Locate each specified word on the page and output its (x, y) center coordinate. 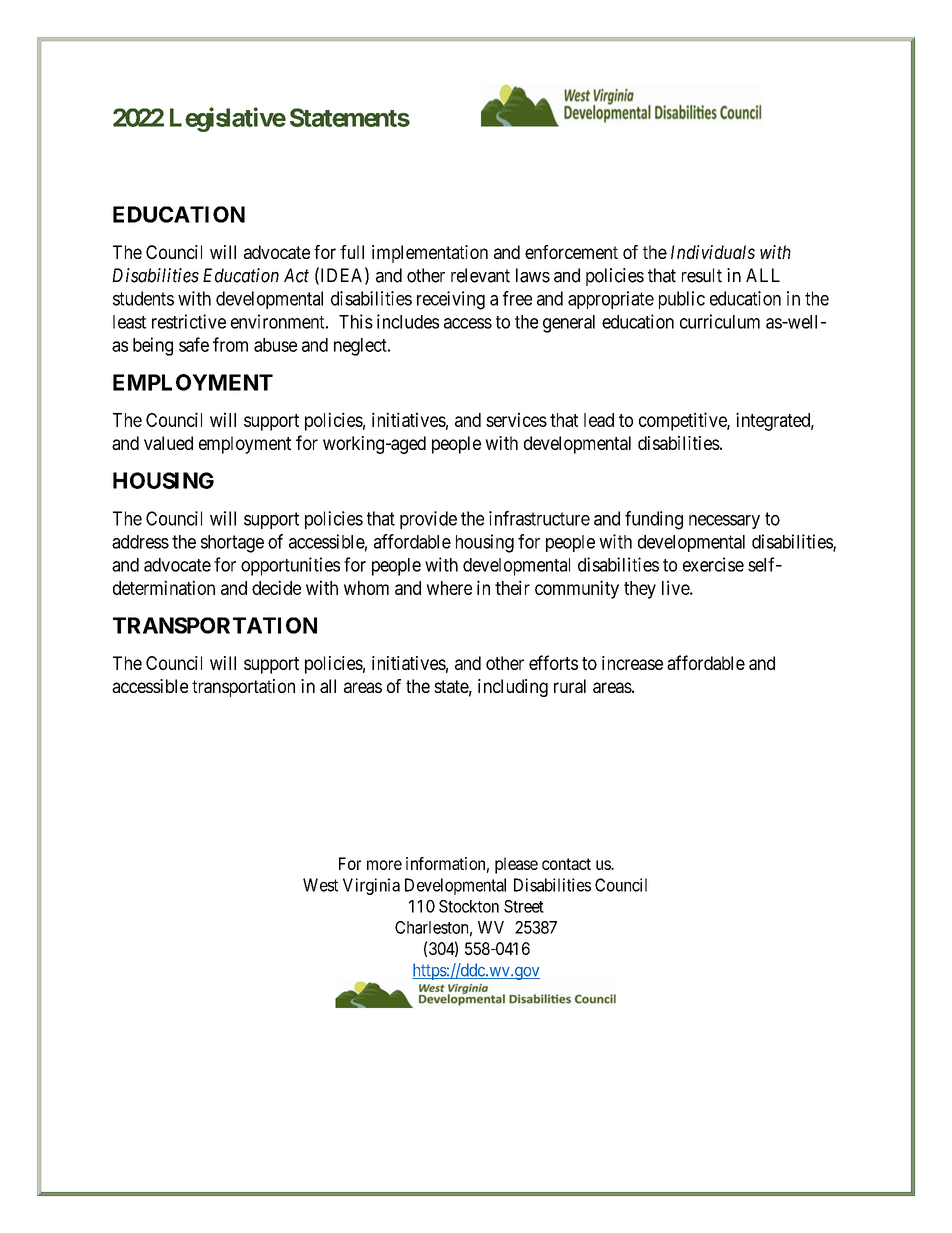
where (449, 588)
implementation (430, 254)
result (702, 275)
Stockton (469, 906)
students (143, 298)
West (320, 885)
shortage (232, 544)
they (640, 590)
